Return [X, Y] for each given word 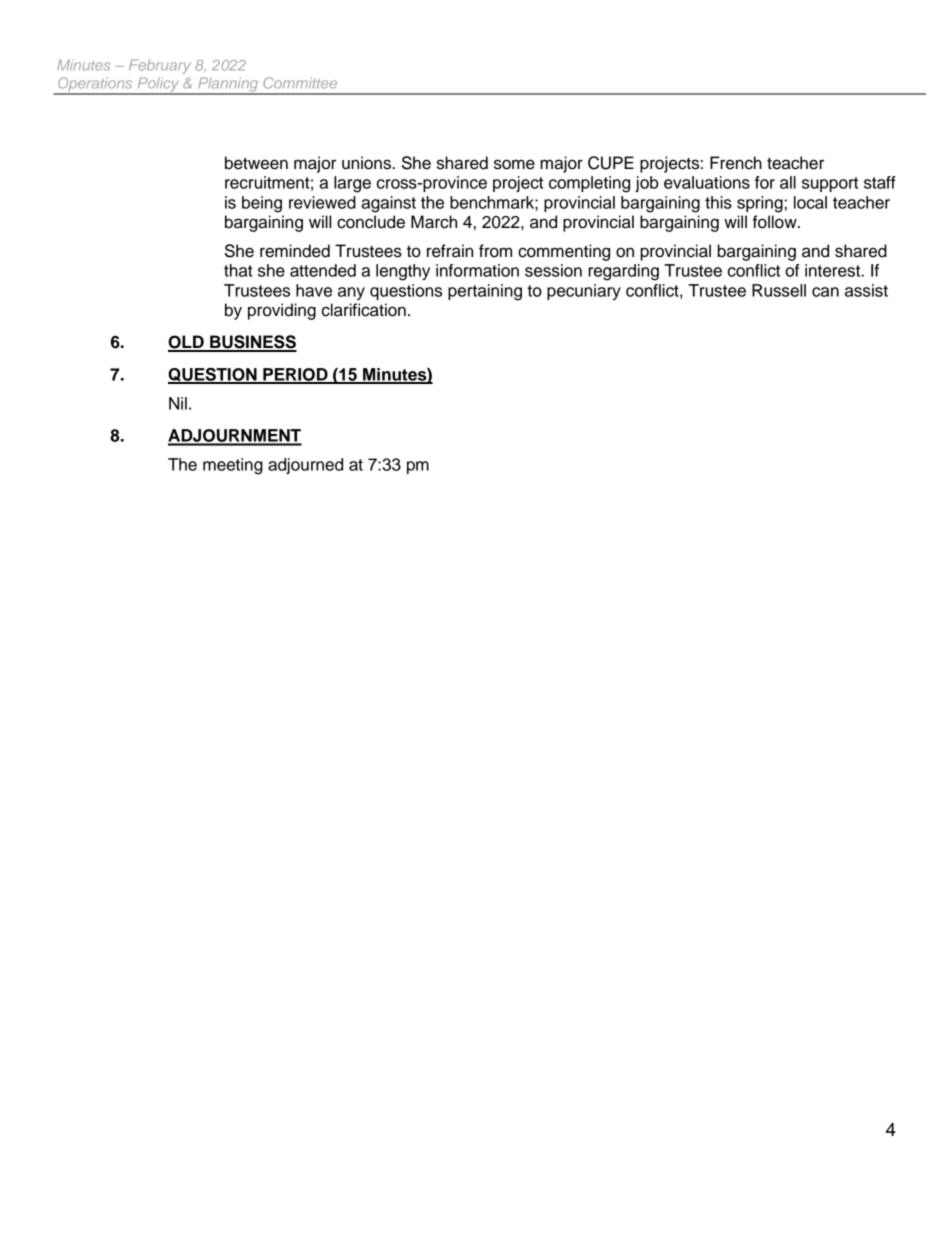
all [788, 182]
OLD [187, 343]
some [514, 164]
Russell [779, 290]
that [238, 270]
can [825, 292]
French [736, 163]
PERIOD [295, 375]
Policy [158, 85]
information [477, 270]
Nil [178, 403]
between [256, 163]
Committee [300, 83]
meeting [233, 466]
